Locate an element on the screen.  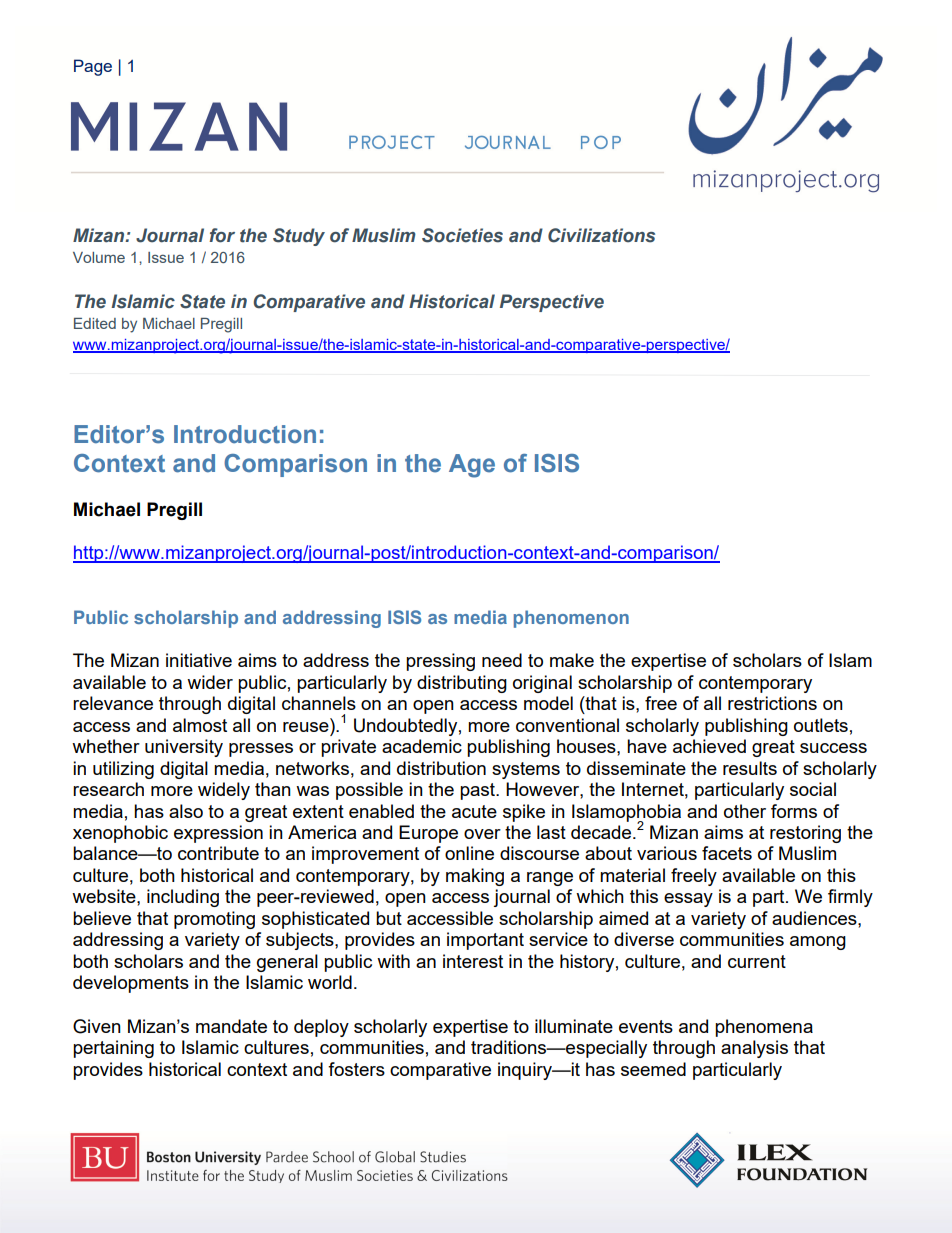
Edited is located at coordinates (95, 323).
